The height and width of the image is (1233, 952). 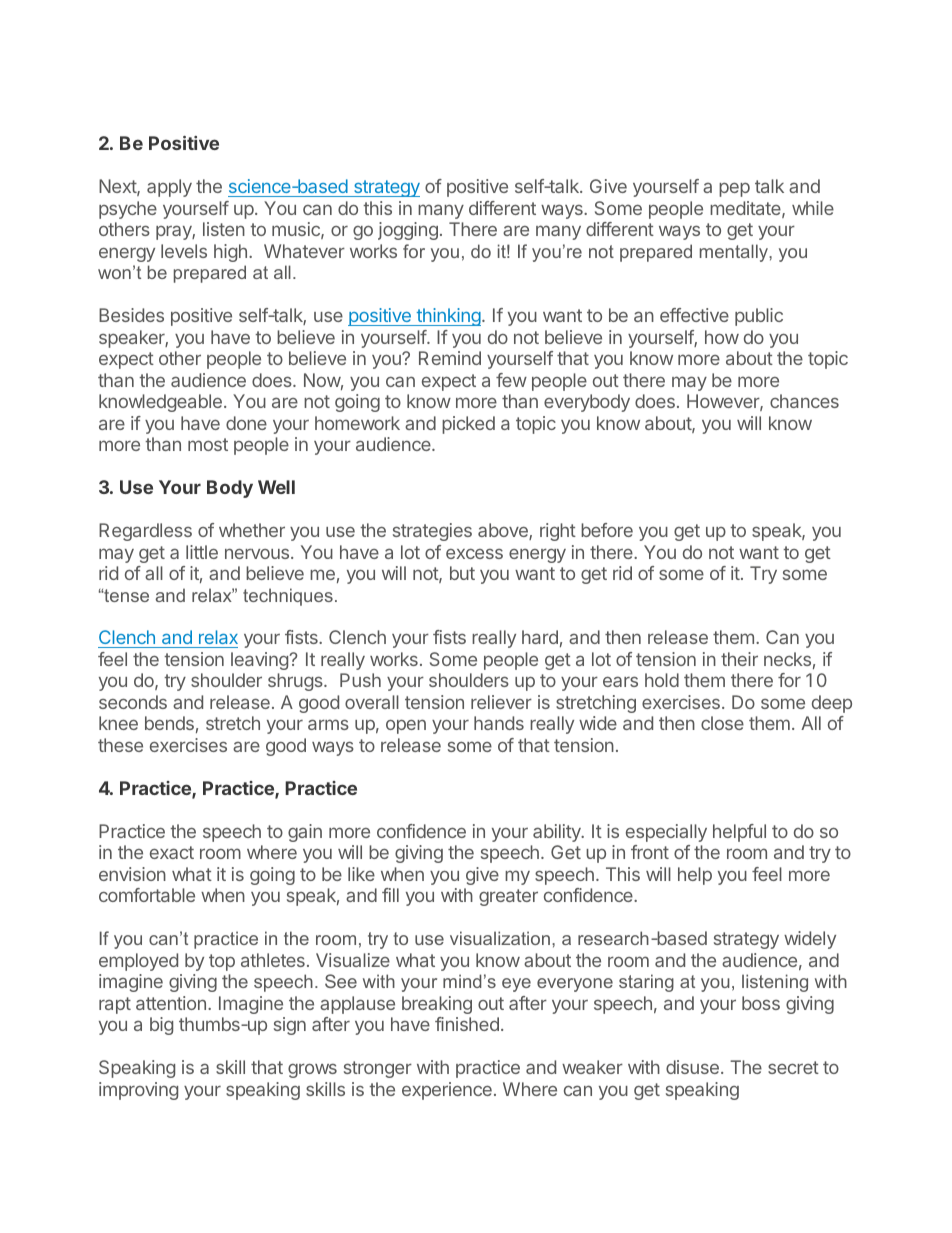 What do you see at coordinates (408, 231) in the image?
I see `jogging` at bounding box center [408, 231].
